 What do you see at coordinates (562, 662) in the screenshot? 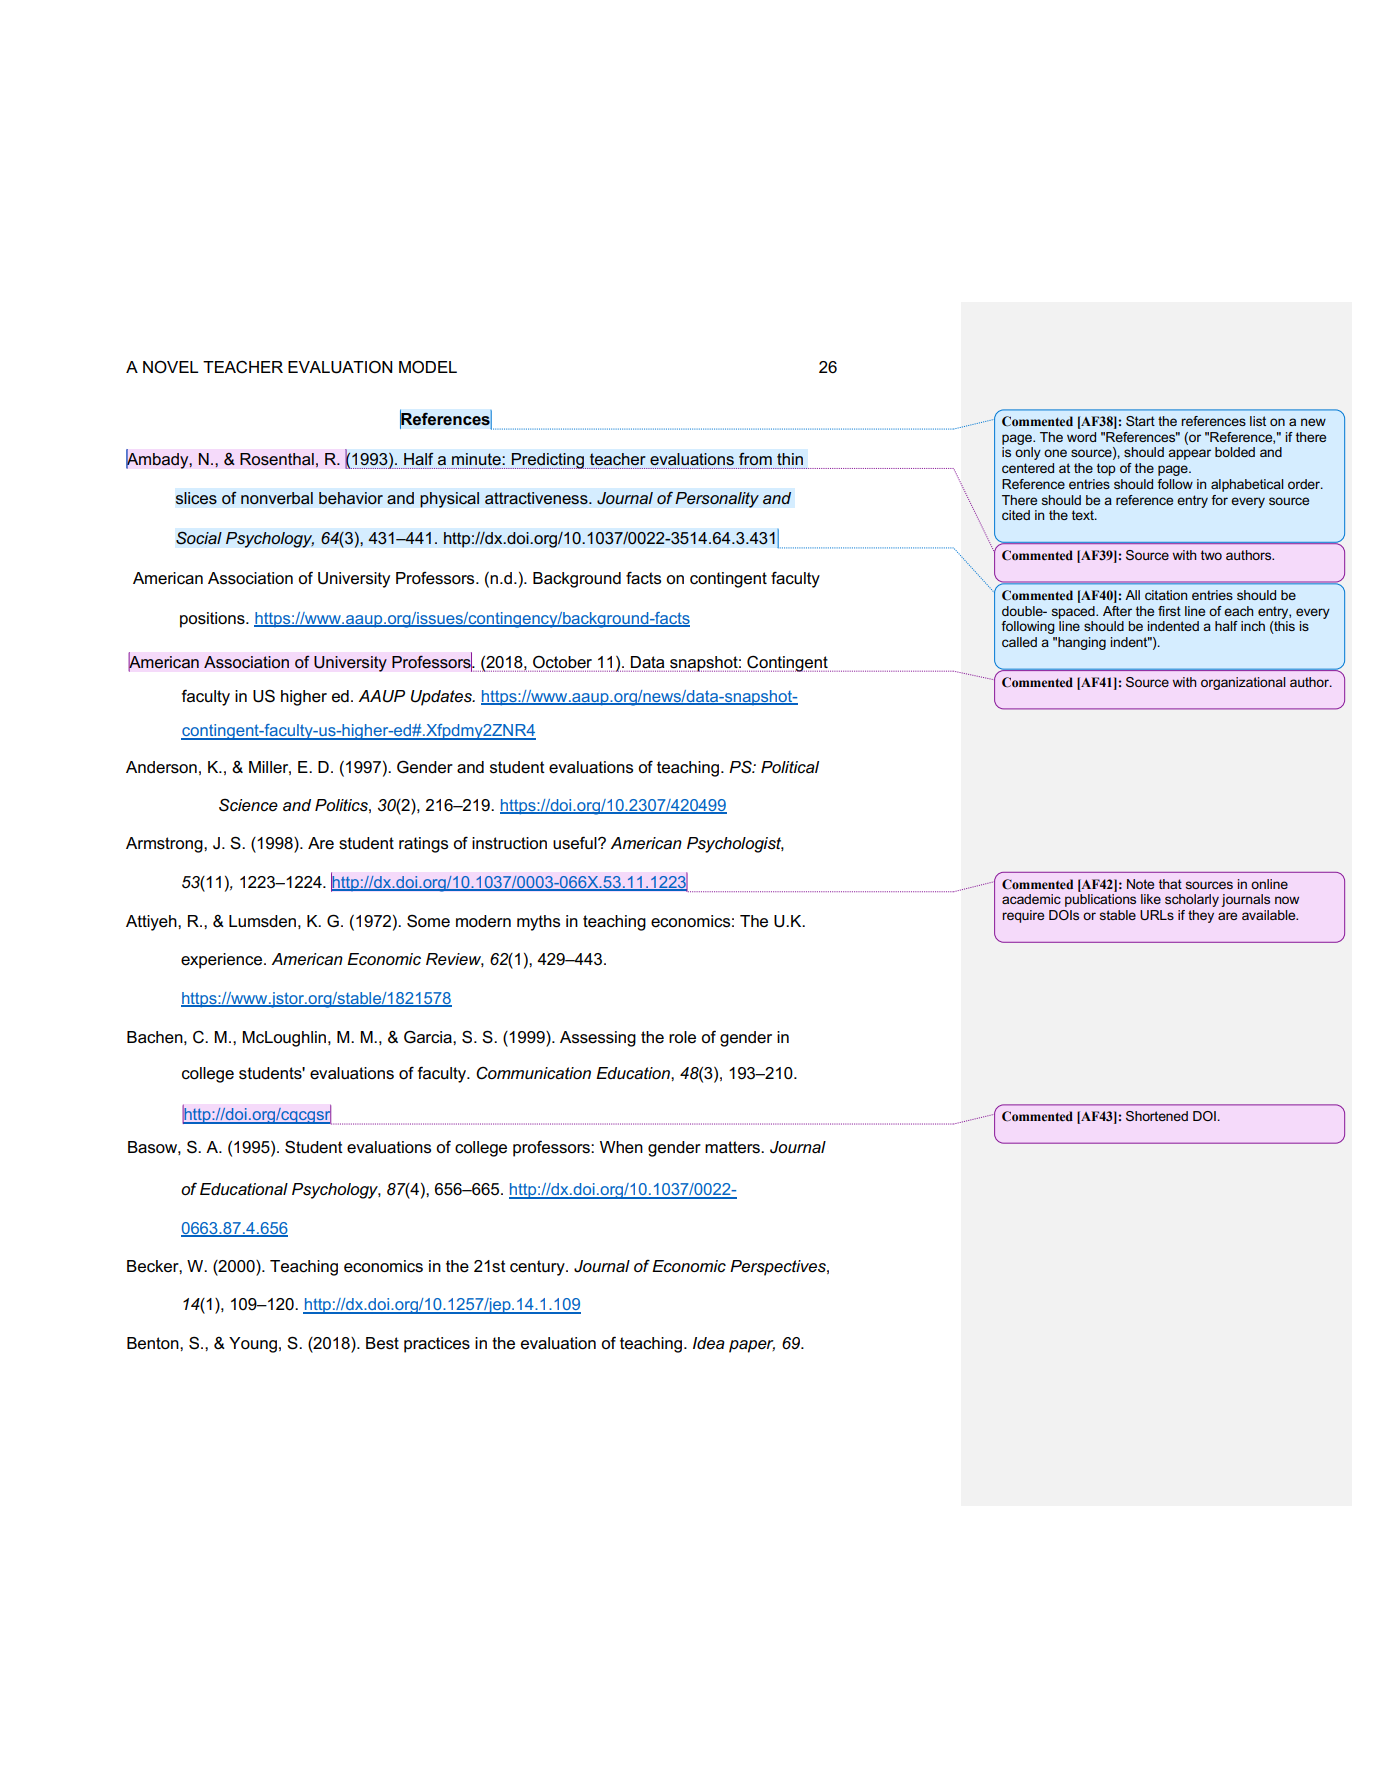
I see `October` at bounding box center [562, 662].
